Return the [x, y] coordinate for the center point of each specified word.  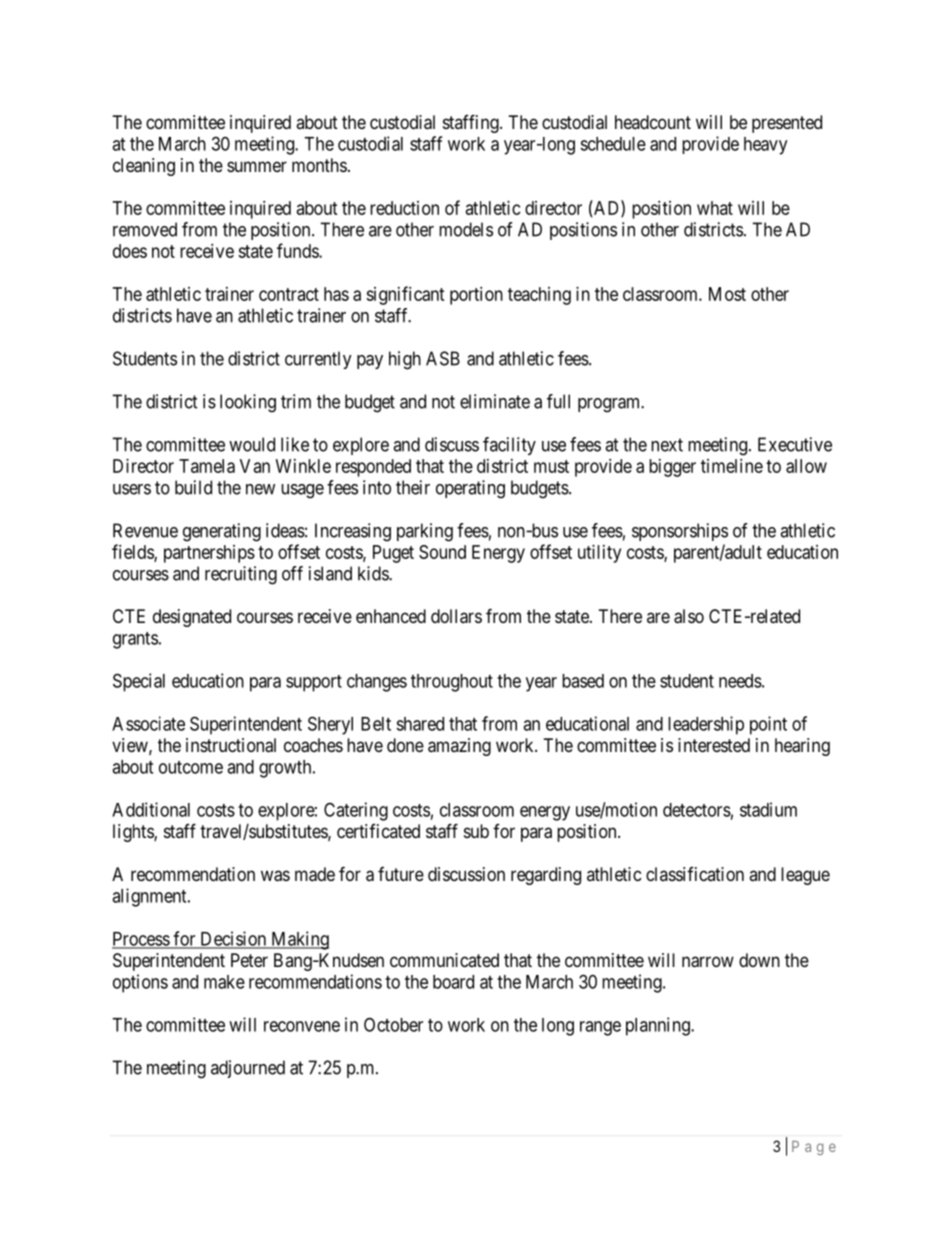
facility [509, 446]
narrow [708, 962]
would [252, 444]
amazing [459, 747]
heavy [765, 146]
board [453, 982]
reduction [404, 208]
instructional [231, 745]
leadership [706, 725]
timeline [732, 466]
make [224, 982]
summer [257, 166]
